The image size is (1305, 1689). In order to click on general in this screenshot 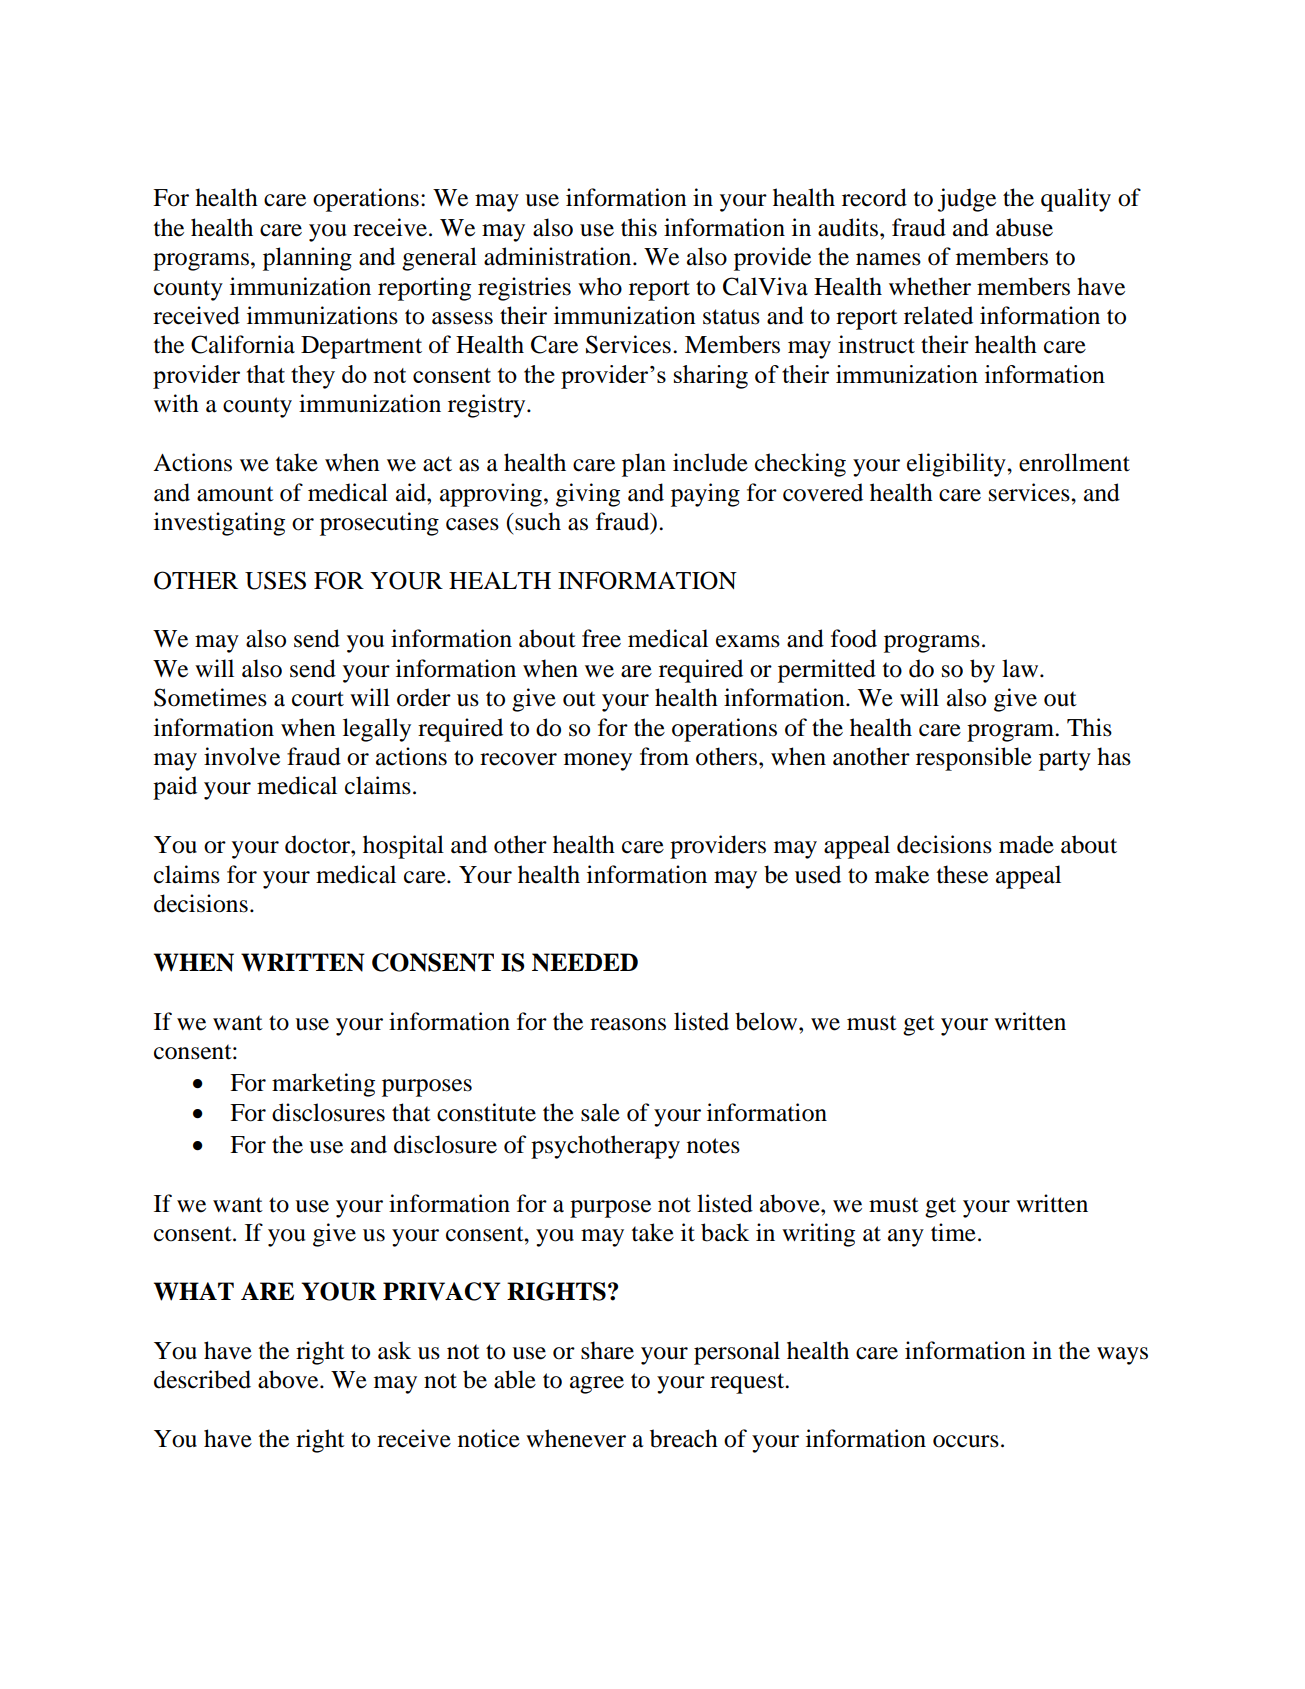, I will do `click(439, 259)`.
